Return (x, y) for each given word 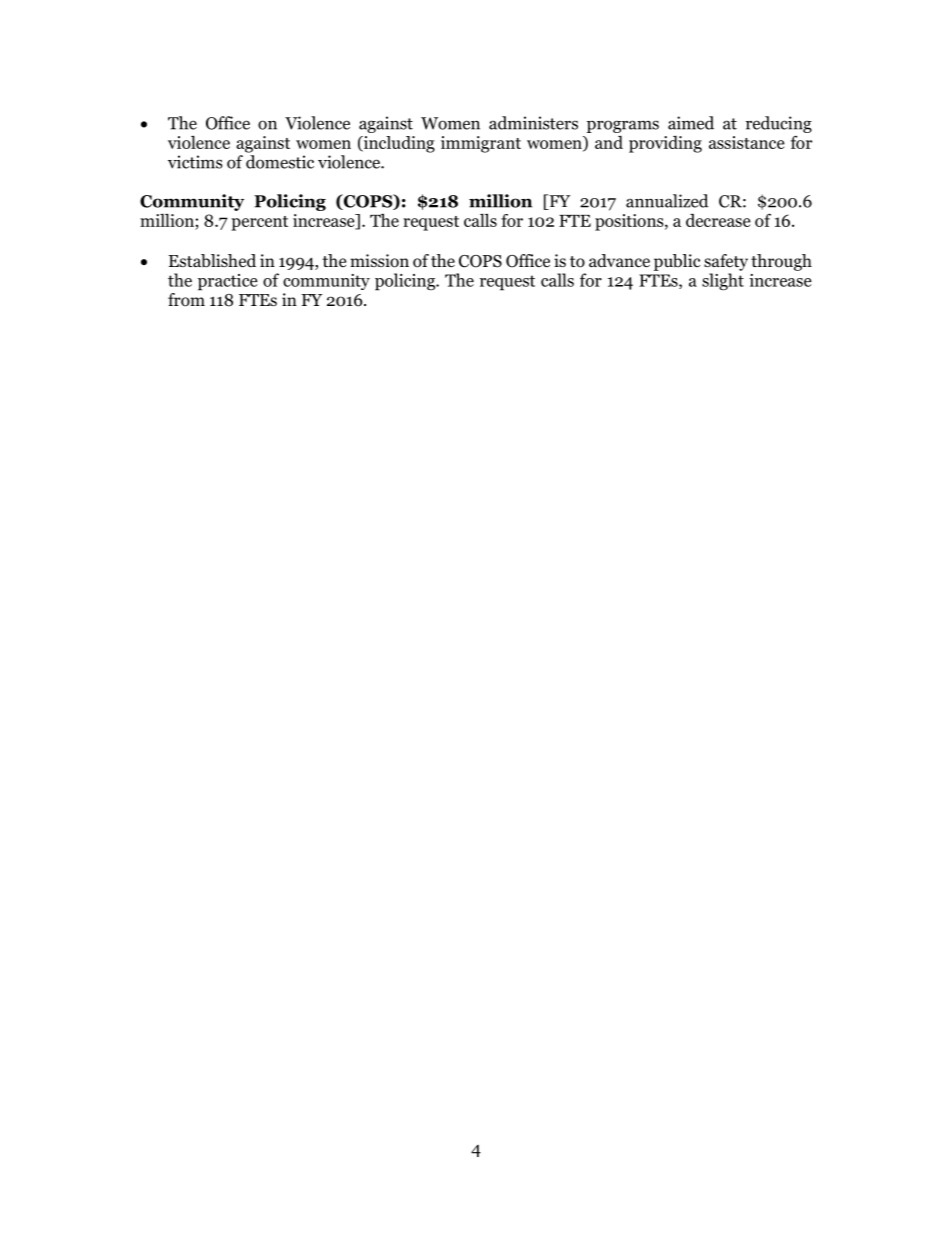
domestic (280, 162)
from (186, 300)
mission (379, 261)
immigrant (481, 144)
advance (619, 261)
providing (665, 144)
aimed (691, 123)
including (398, 144)
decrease (718, 220)
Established (212, 261)
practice (228, 282)
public (677, 262)
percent (259, 223)
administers (533, 123)
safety (726, 262)
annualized (667, 201)
